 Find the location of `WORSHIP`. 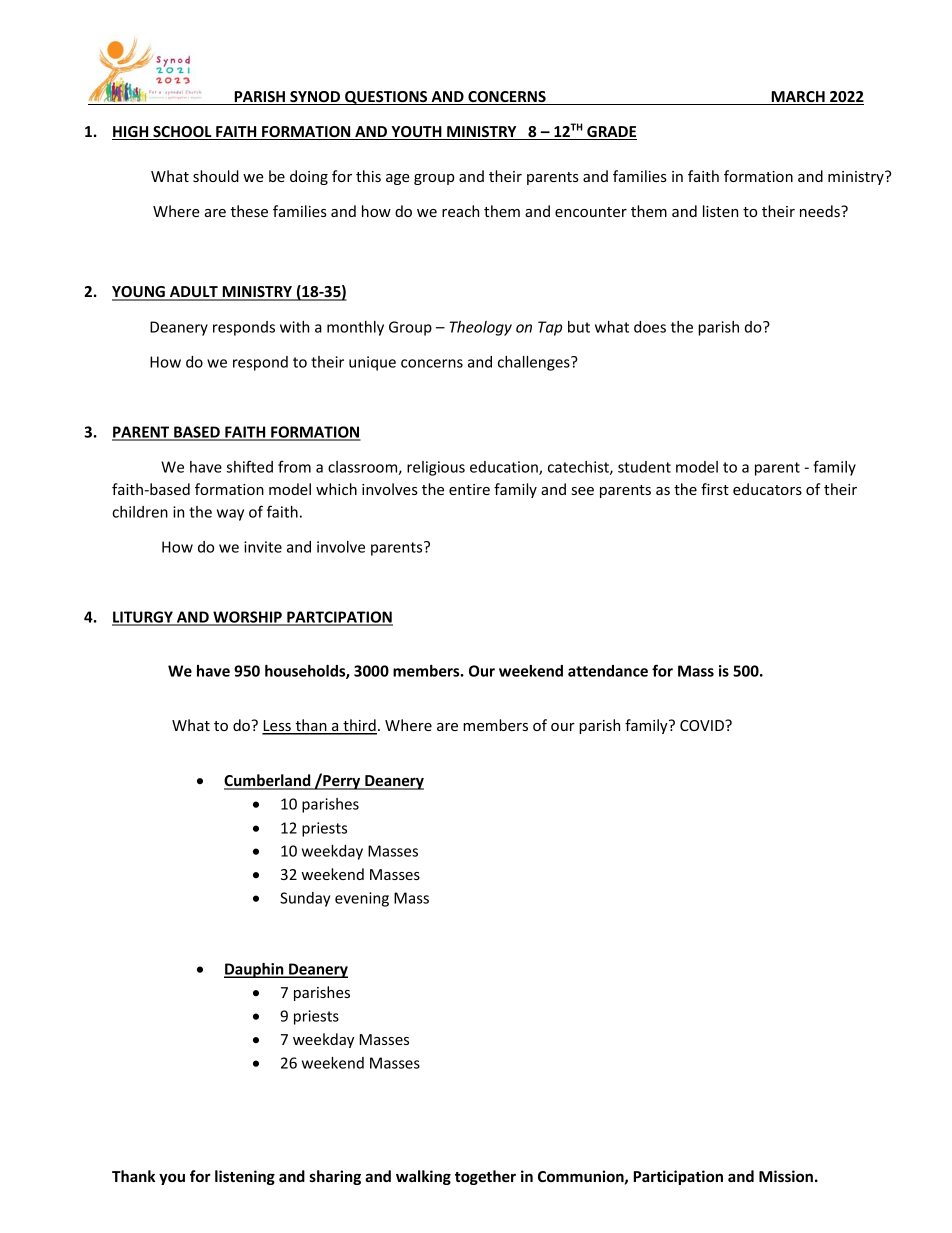

WORSHIP is located at coordinates (247, 618).
